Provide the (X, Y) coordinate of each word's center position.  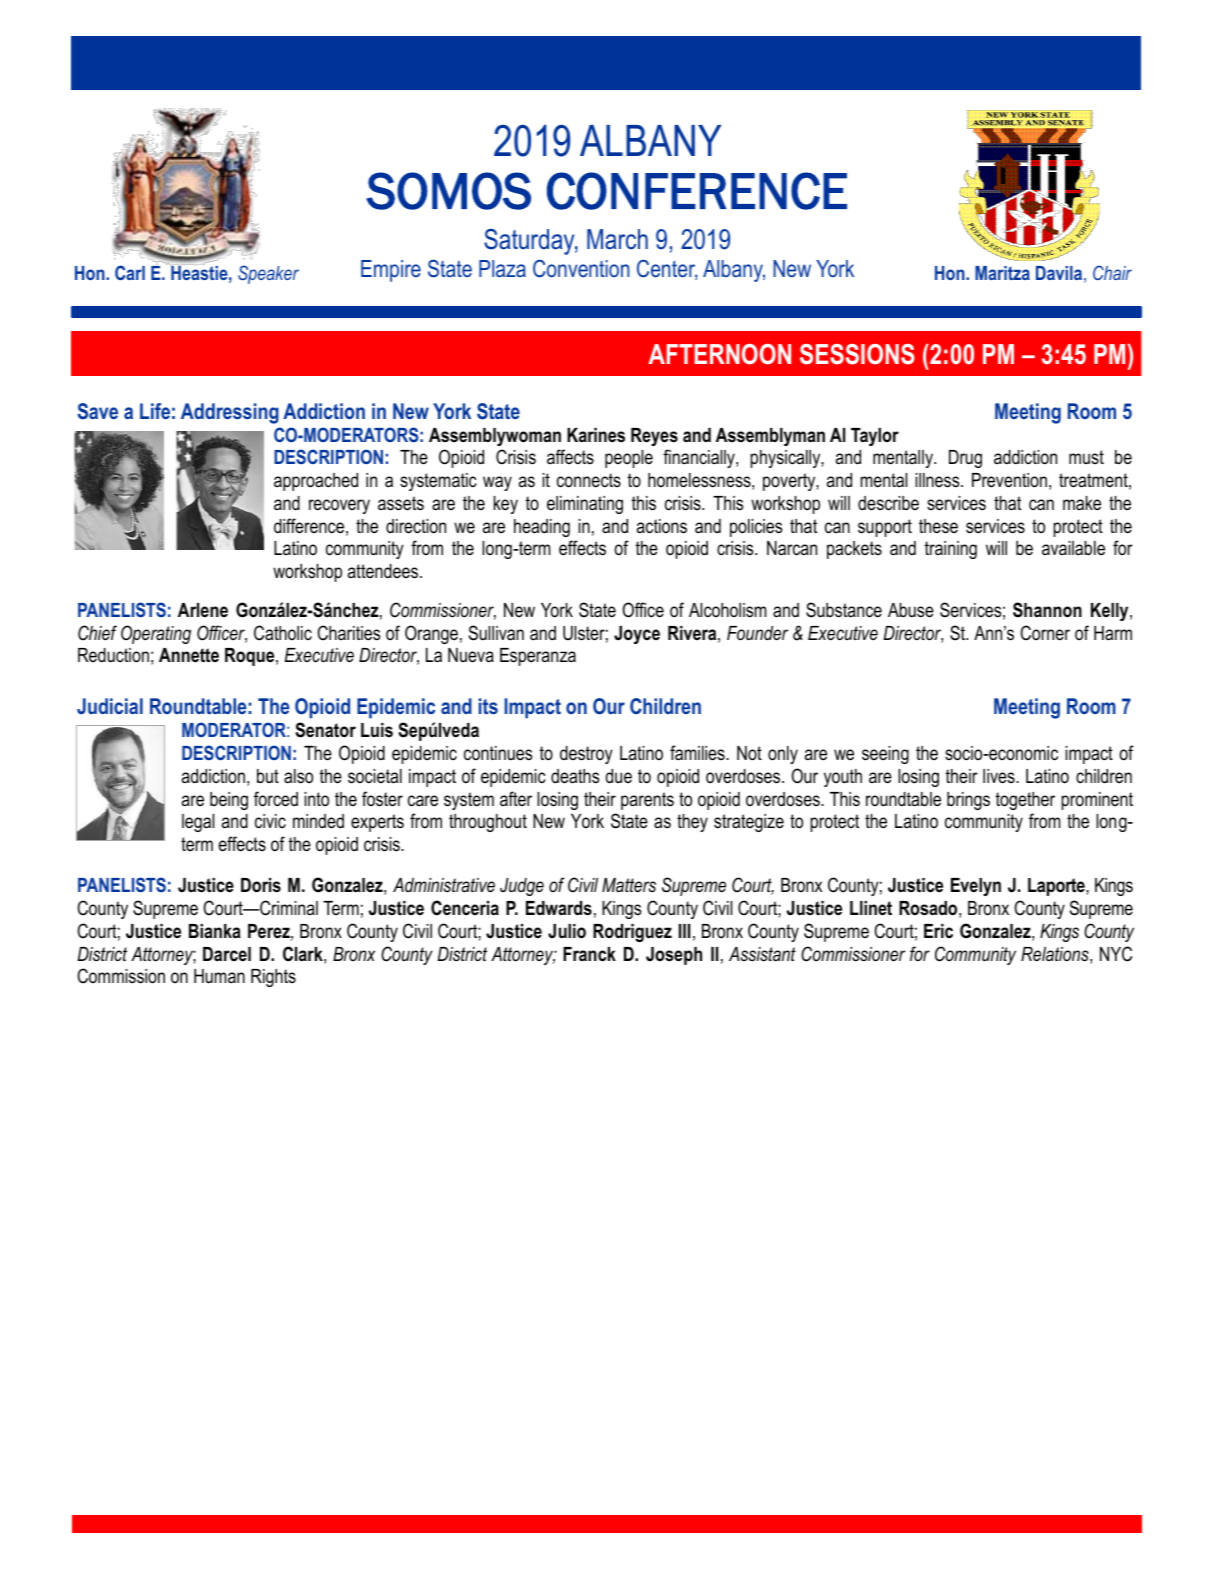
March (617, 239)
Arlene (203, 610)
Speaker (268, 274)
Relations (1056, 955)
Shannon (1047, 610)
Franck (589, 954)
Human (219, 976)
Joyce (637, 635)
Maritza (1002, 273)
